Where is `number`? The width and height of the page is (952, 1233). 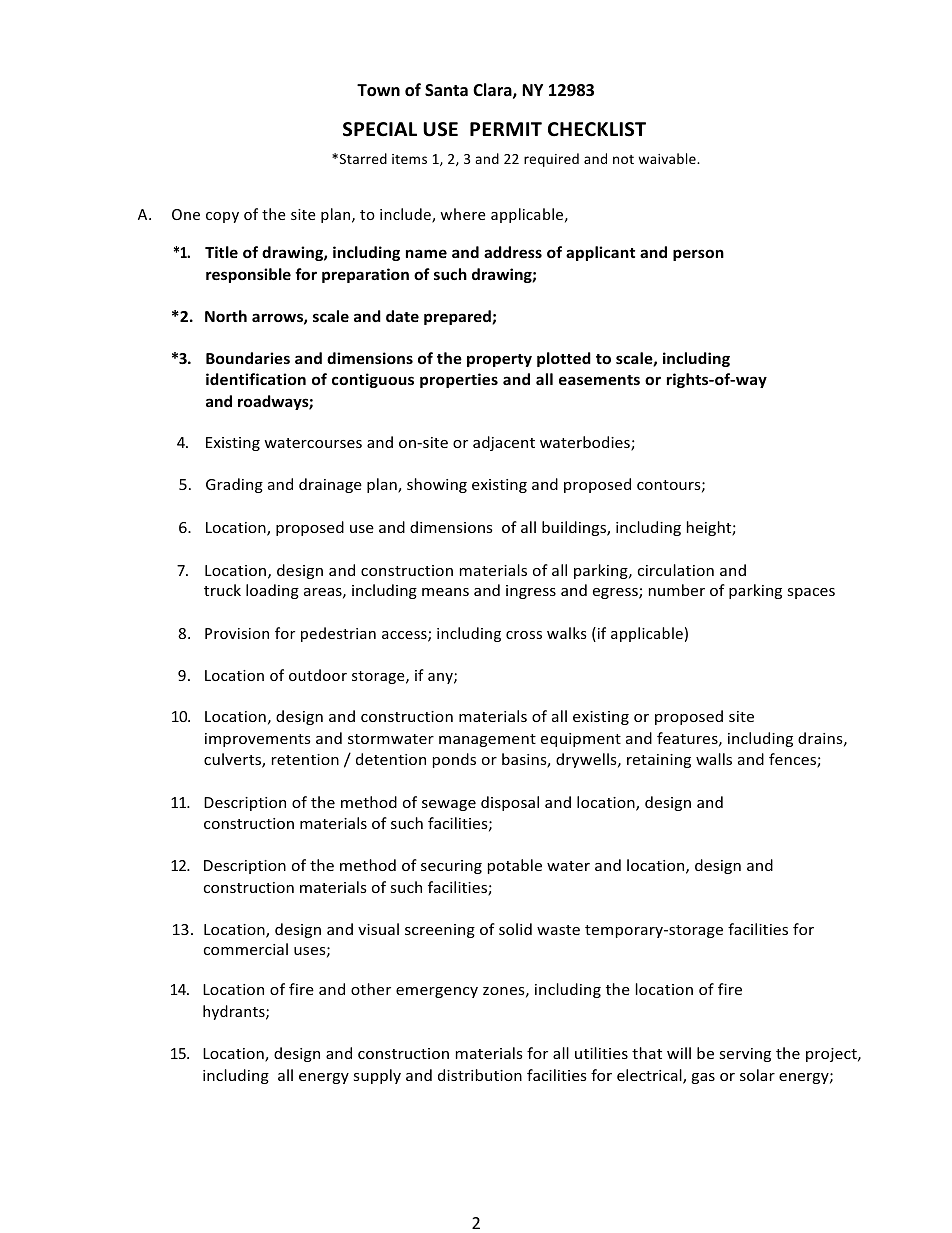 number is located at coordinates (677, 590).
